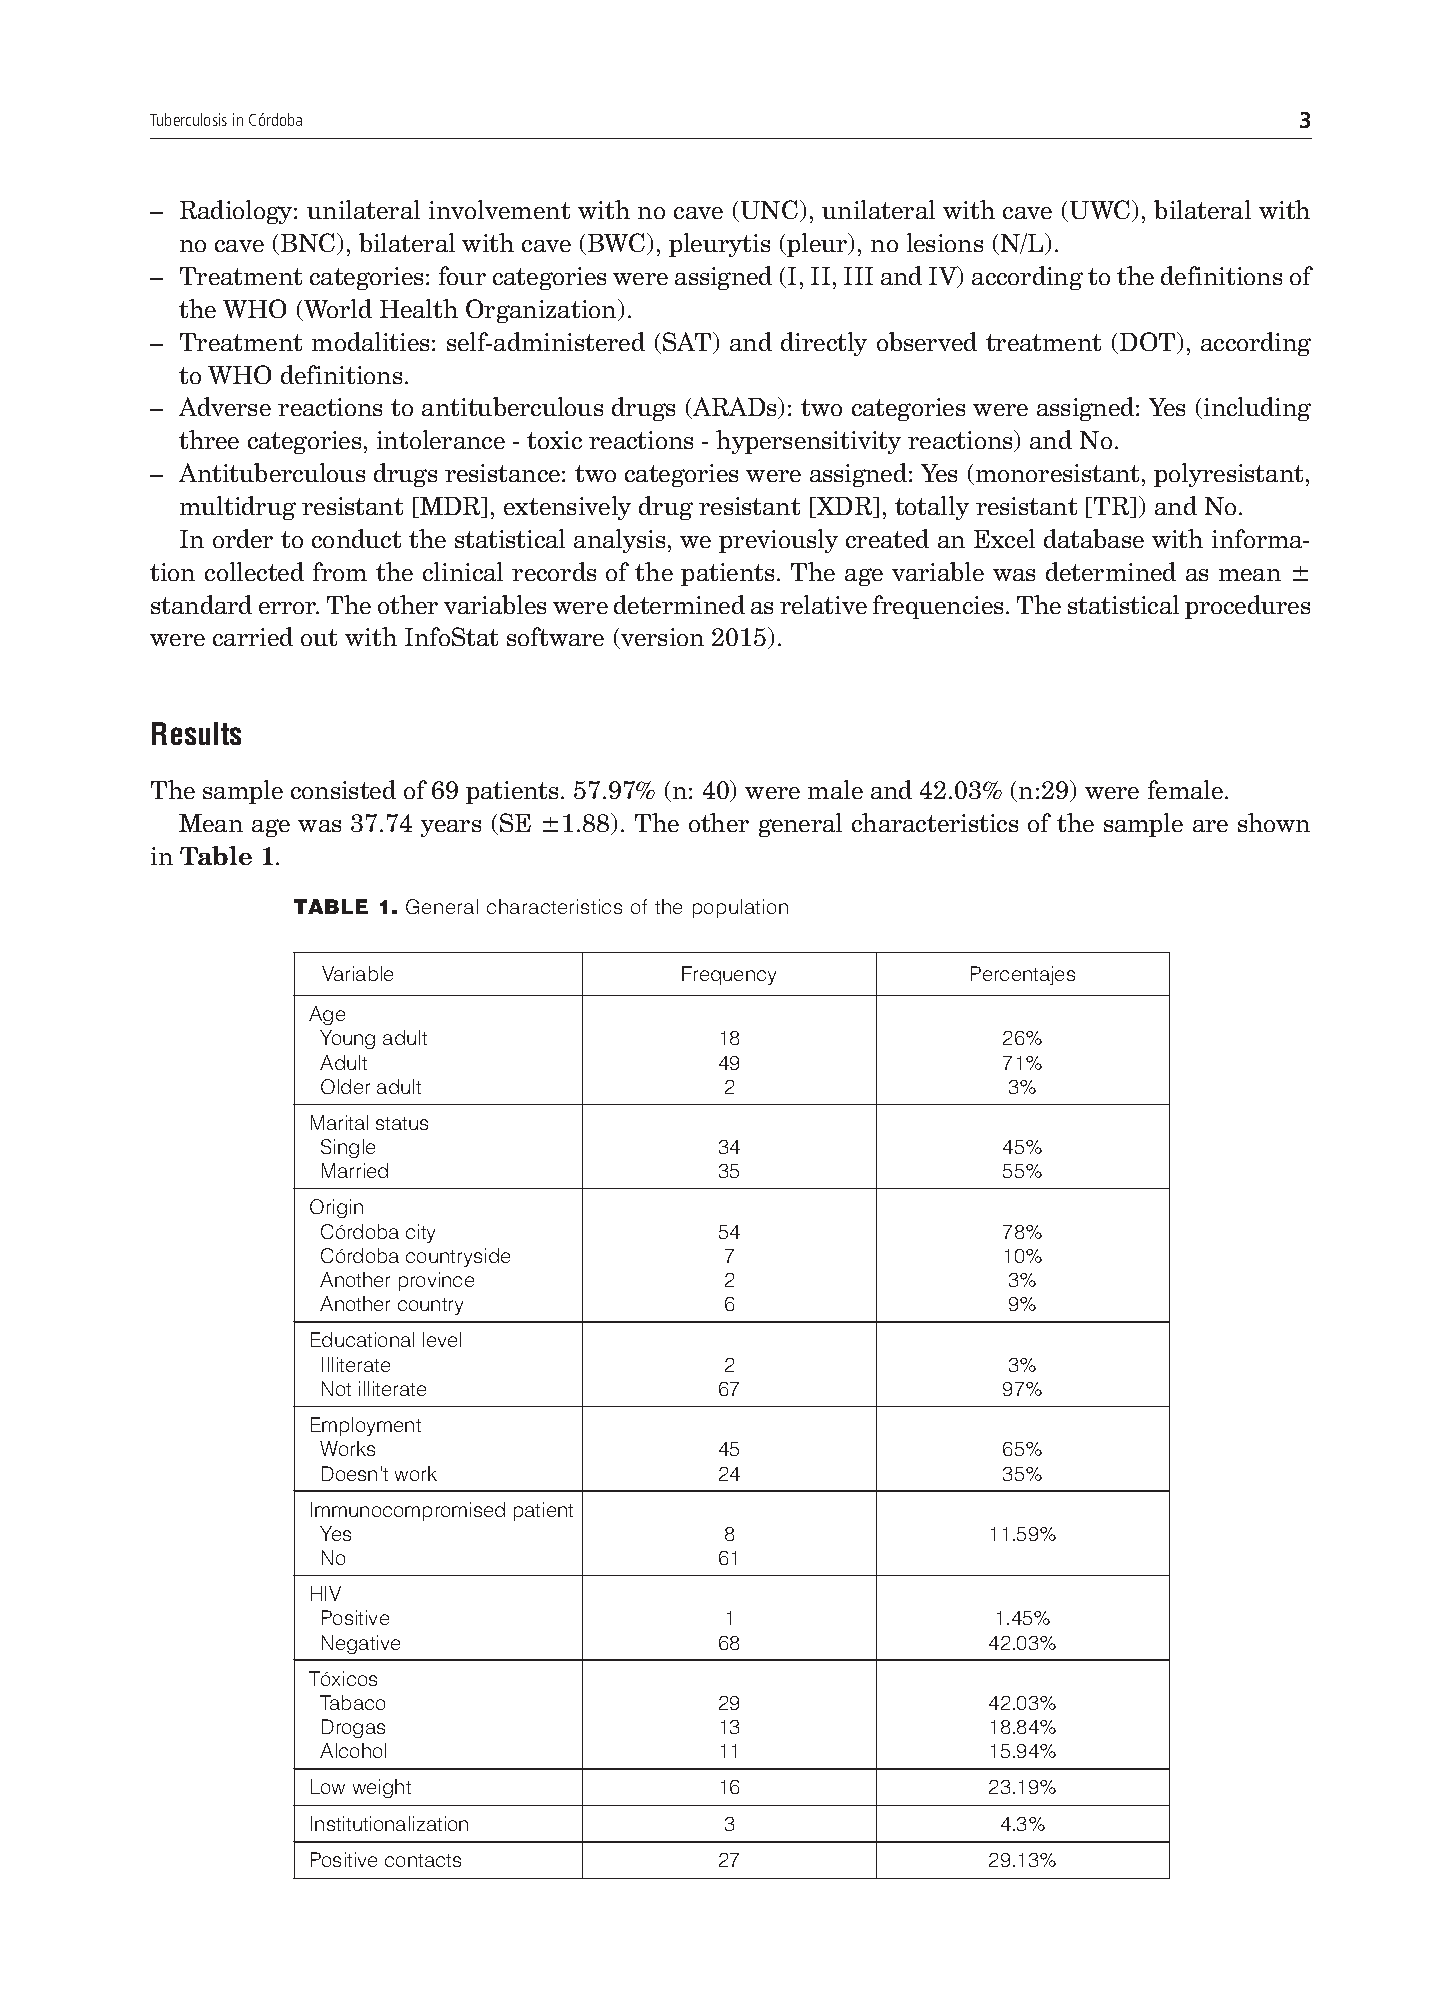 The image size is (1433, 2006). What do you see at coordinates (1149, 343) in the page?
I see `DOT` at bounding box center [1149, 343].
